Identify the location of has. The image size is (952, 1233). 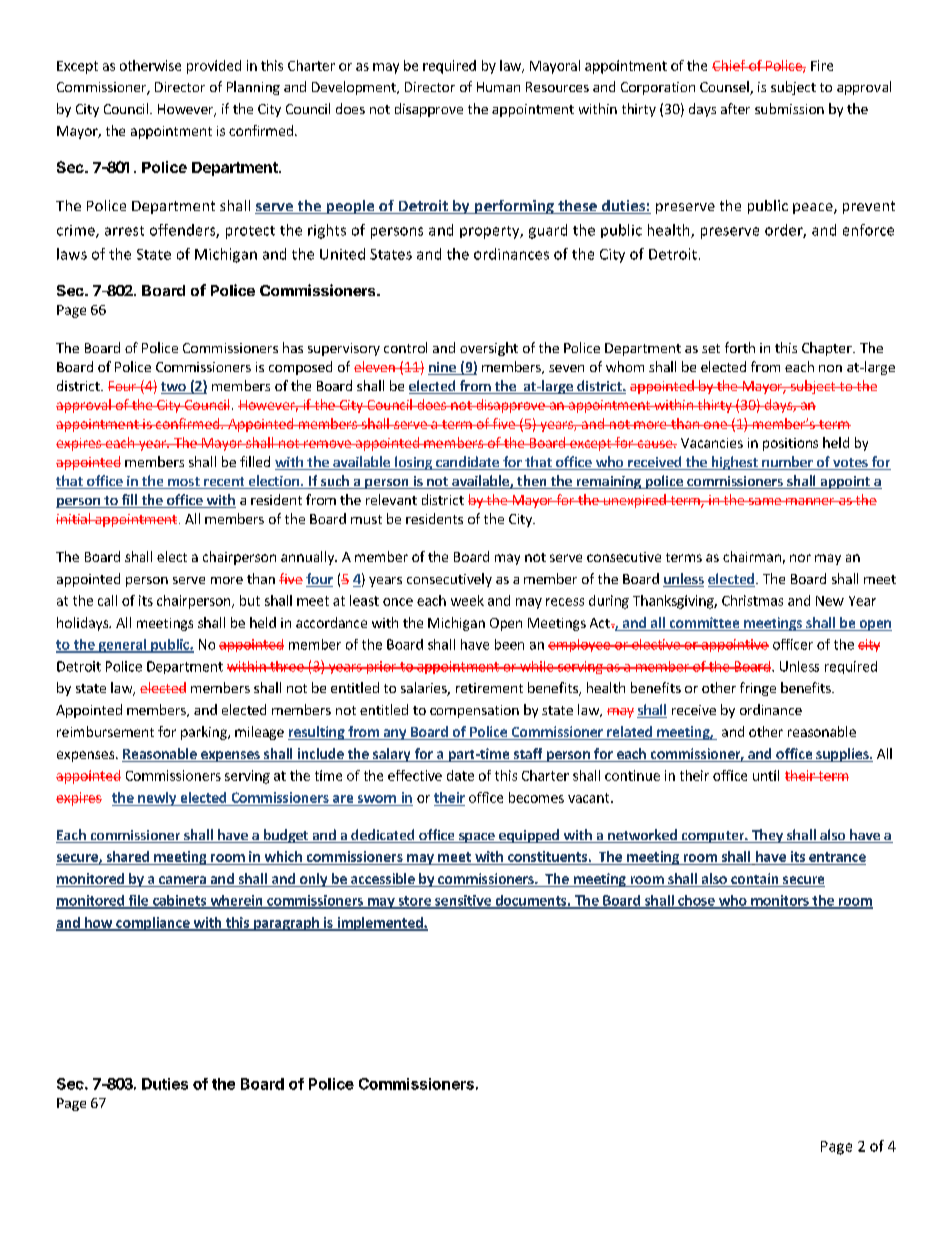
(293, 347).
